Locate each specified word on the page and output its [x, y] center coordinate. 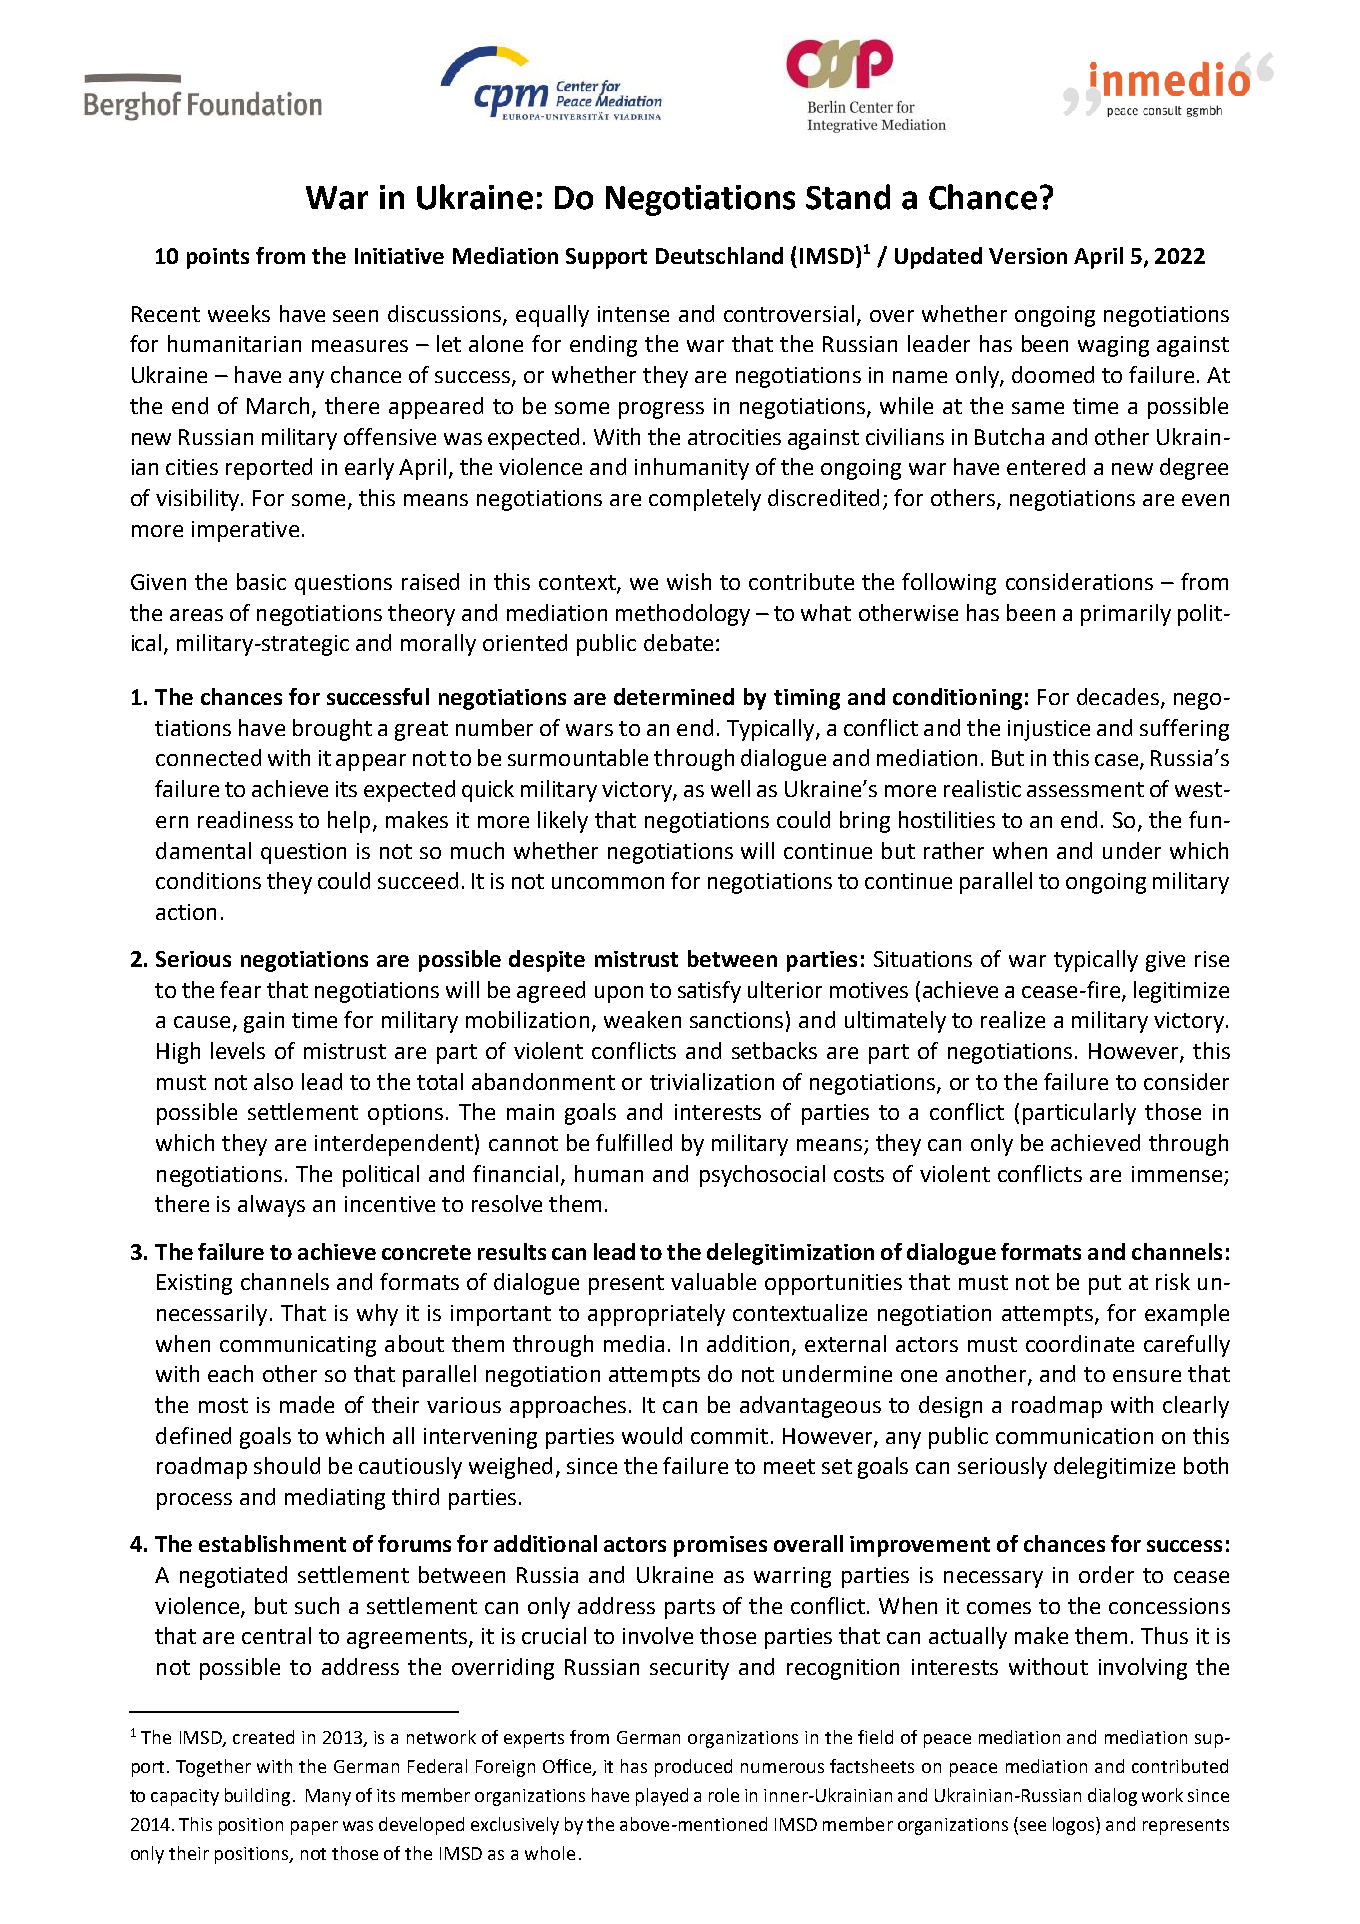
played [662, 1797]
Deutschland [719, 255]
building [257, 1797]
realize [1013, 1019]
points [218, 258]
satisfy [709, 992]
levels [238, 1050]
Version [1028, 256]
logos [1075, 1826]
